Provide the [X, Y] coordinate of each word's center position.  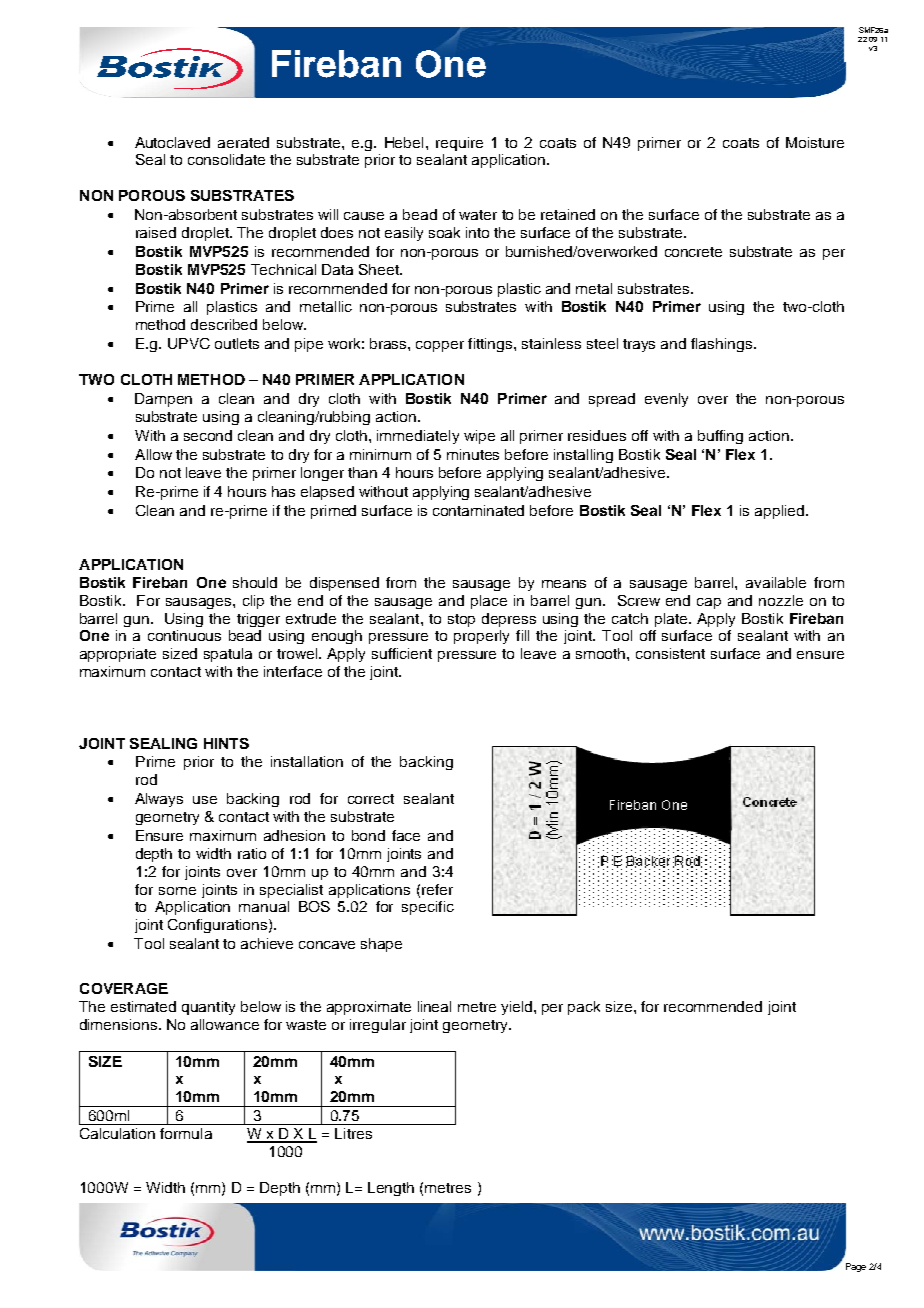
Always [159, 800]
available [776, 582]
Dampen [163, 400]
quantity [208, 1008]
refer [437, 889]
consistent [670, 653]
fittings [491, 345]
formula [186, 1133]
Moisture [815, 142]
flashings [723, 345]
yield [518, 1008]
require [459, 144]
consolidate [226, 159]
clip [253, 602]
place [489, 602]
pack [584, 1008]
